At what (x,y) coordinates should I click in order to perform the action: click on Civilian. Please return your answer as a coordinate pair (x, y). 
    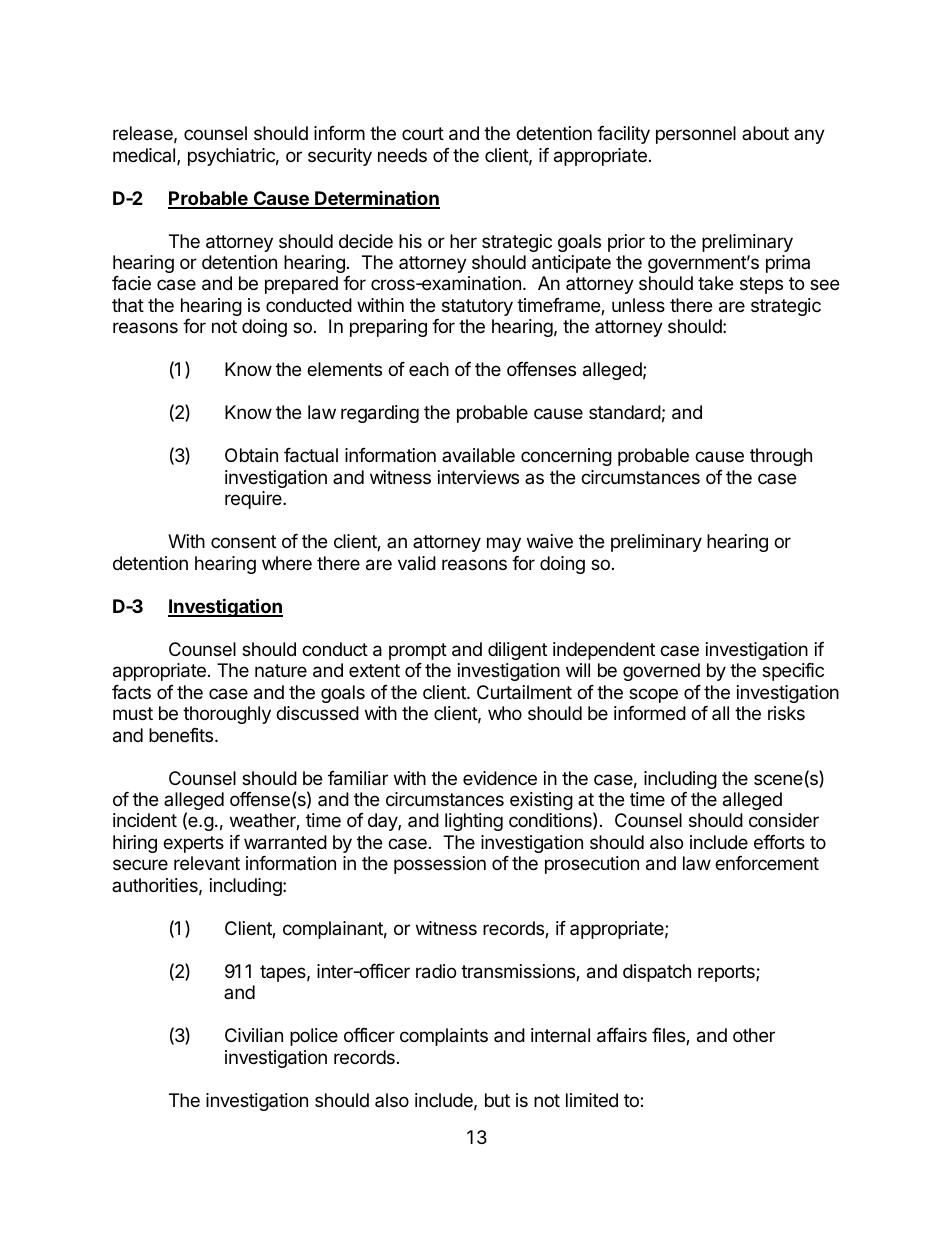
    Looking at the image, I should click on (254, 1035).
